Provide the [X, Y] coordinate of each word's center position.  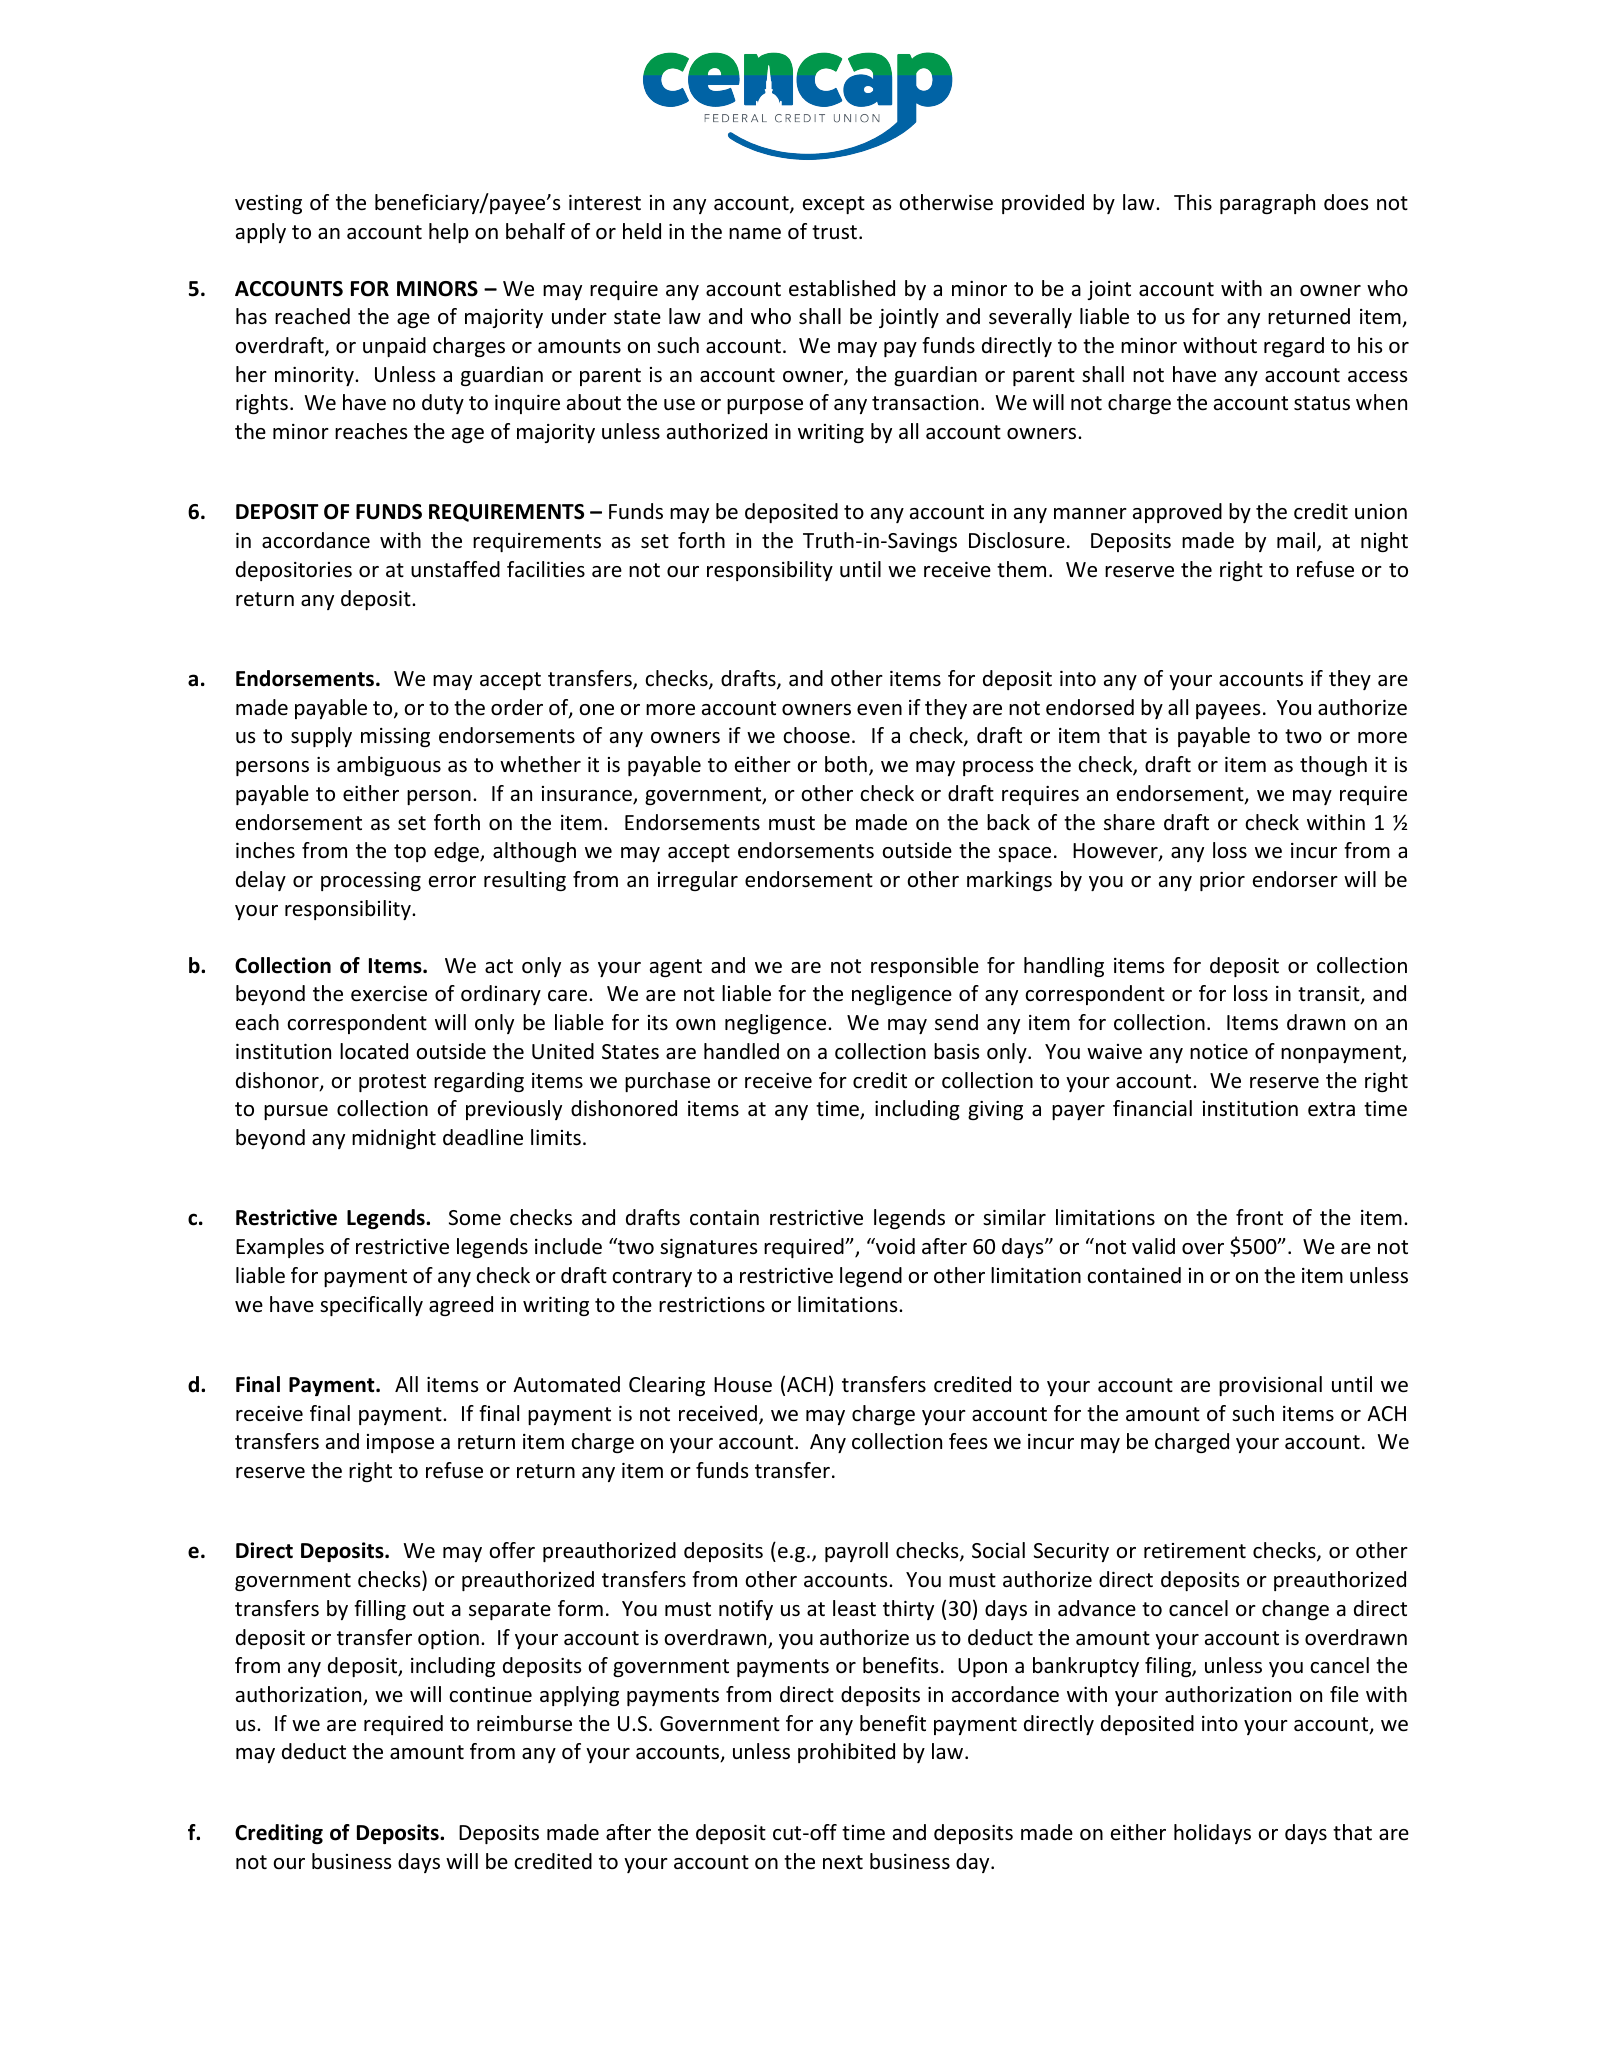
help [449, 233]
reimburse [524, 1723]
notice [1219, 1052]
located [374, 1051]
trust [836, 232]
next [843, 1862]
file [1344, 1694]
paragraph [1267, 204]
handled [741, 1051]
